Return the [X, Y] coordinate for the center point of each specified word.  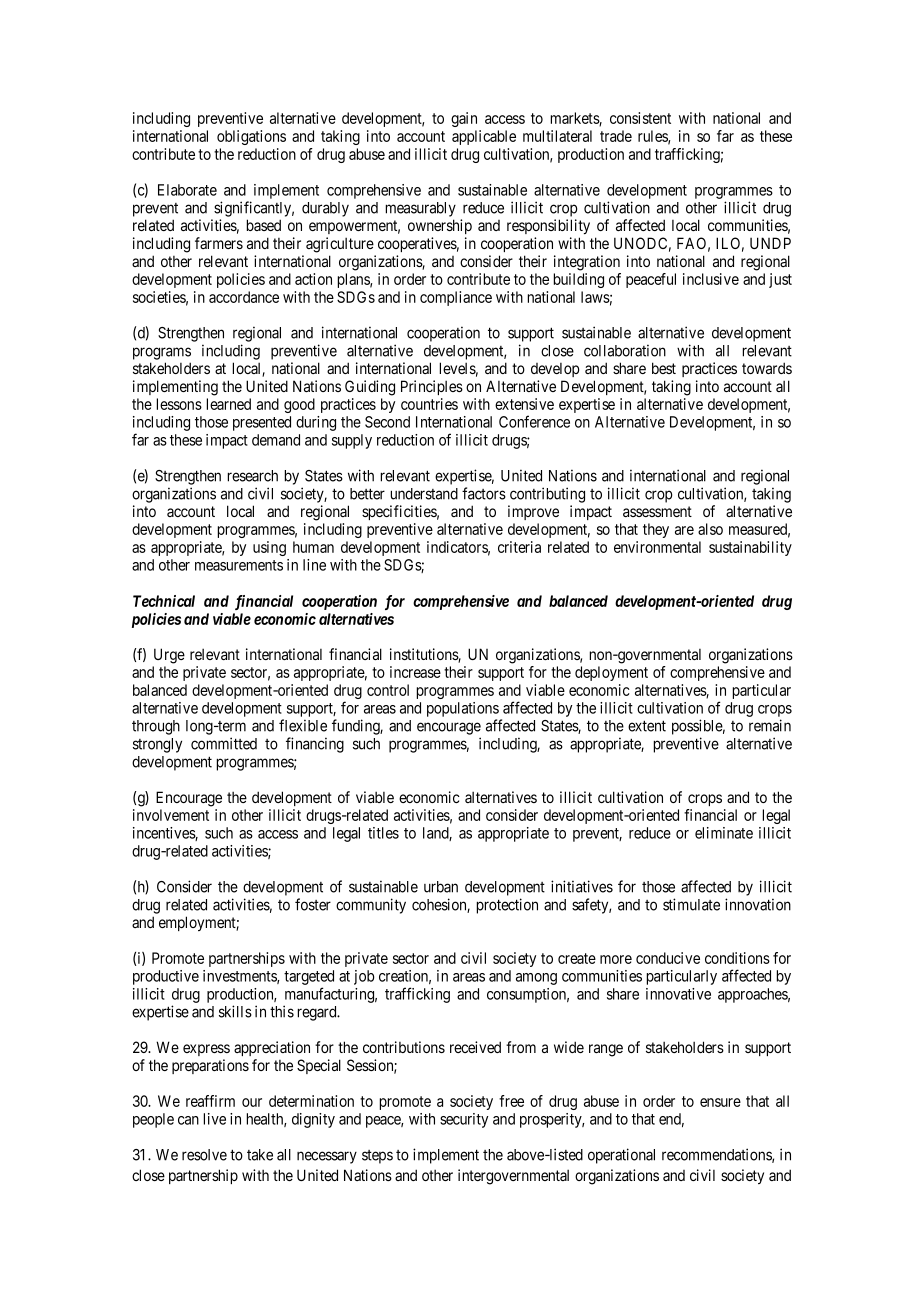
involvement [171, 815]
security [464, 1120]
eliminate [724, 833]
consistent [640, 118]
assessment [657, 511]
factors [484, 493]
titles [383, 833]
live [214, 1119]
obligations [251, 137]
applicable [484, 137]
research [252, 476]
